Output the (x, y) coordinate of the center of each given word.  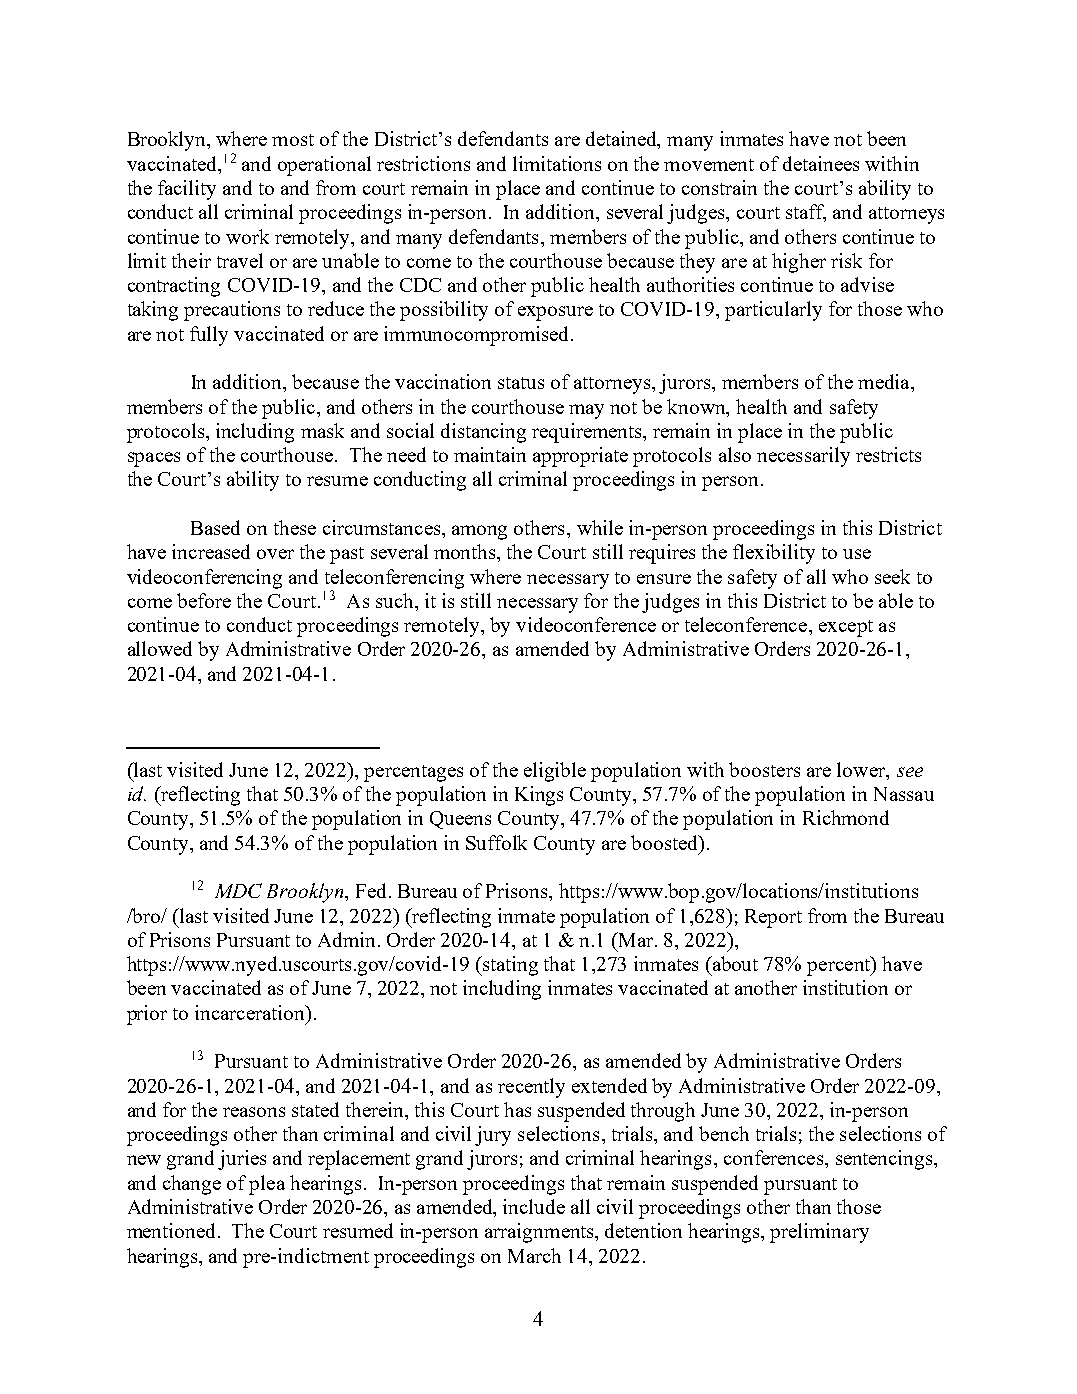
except (846, 628)
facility (187, 190)
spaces (154, 459)
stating (509, 966)
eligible (555, 772)
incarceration (251, 1012)
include (534, 1206)
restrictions (423, 163)
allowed (160, 648)
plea (267, 1185)
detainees (821, 163)
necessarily (803, 457)
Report (773, 918)
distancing (483, 433)
